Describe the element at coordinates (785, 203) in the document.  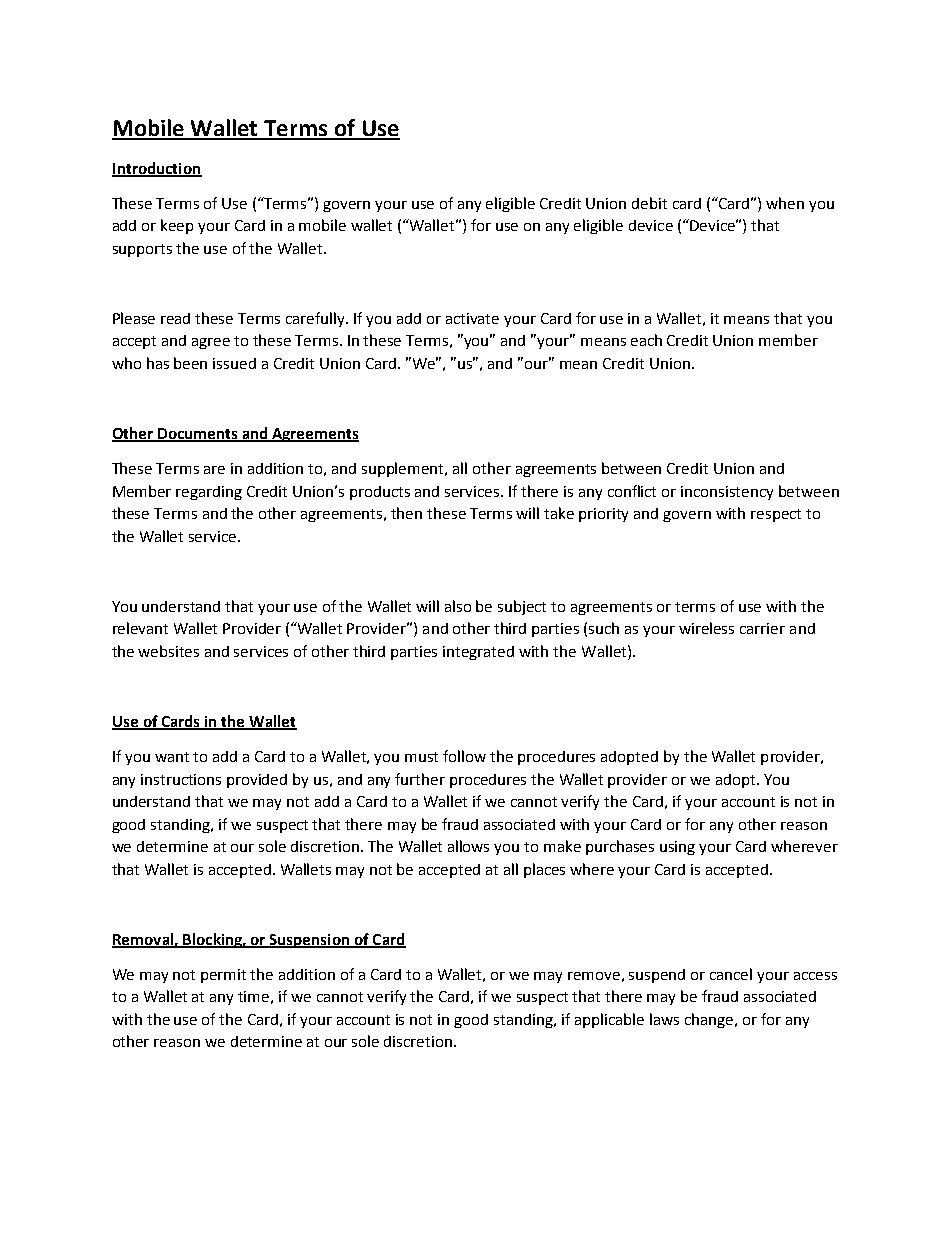
I see `when` at that location.
